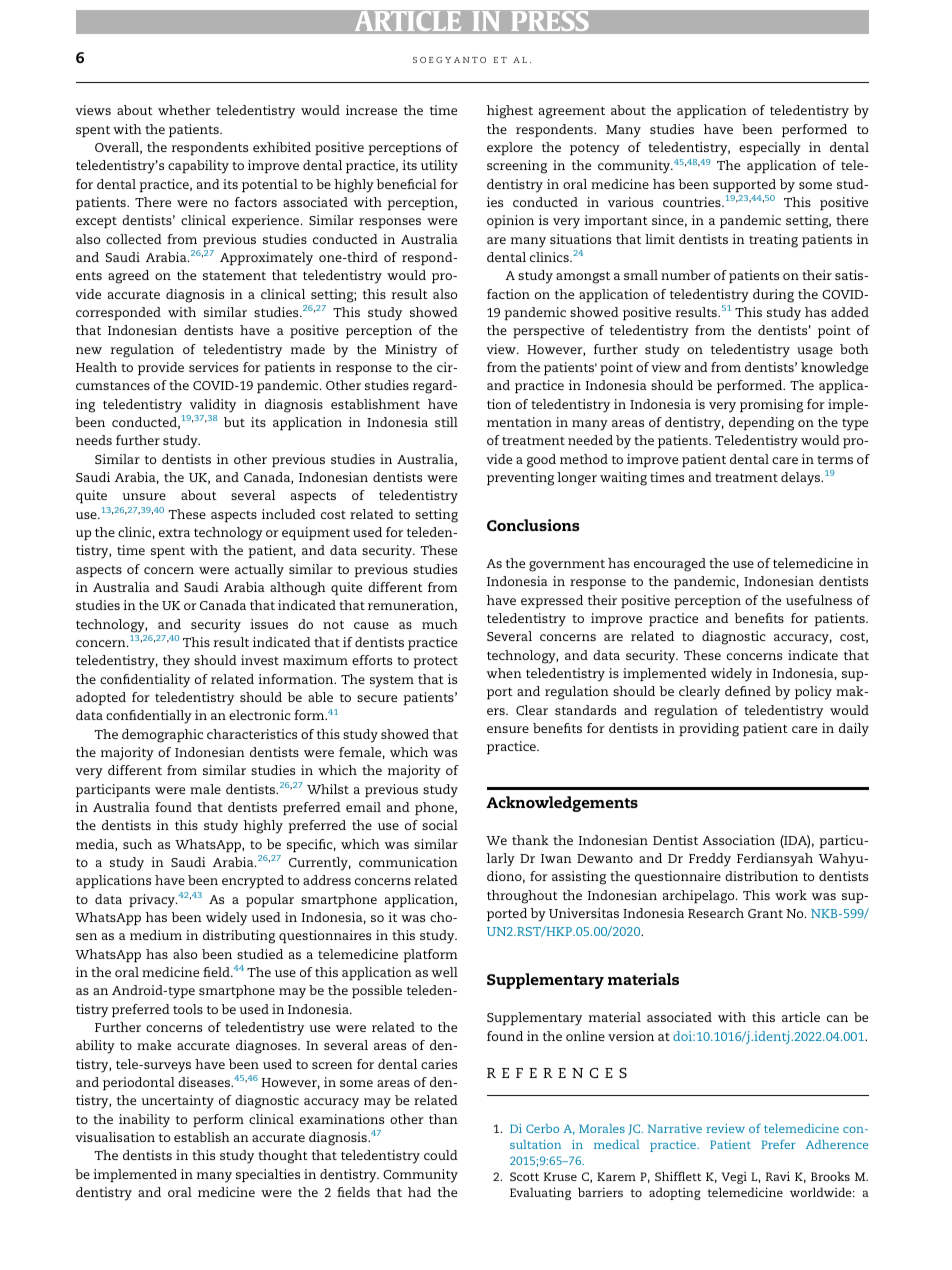  Describe the element at coordinates (184, 110) in the screenshot. I see `whether` at that location.
